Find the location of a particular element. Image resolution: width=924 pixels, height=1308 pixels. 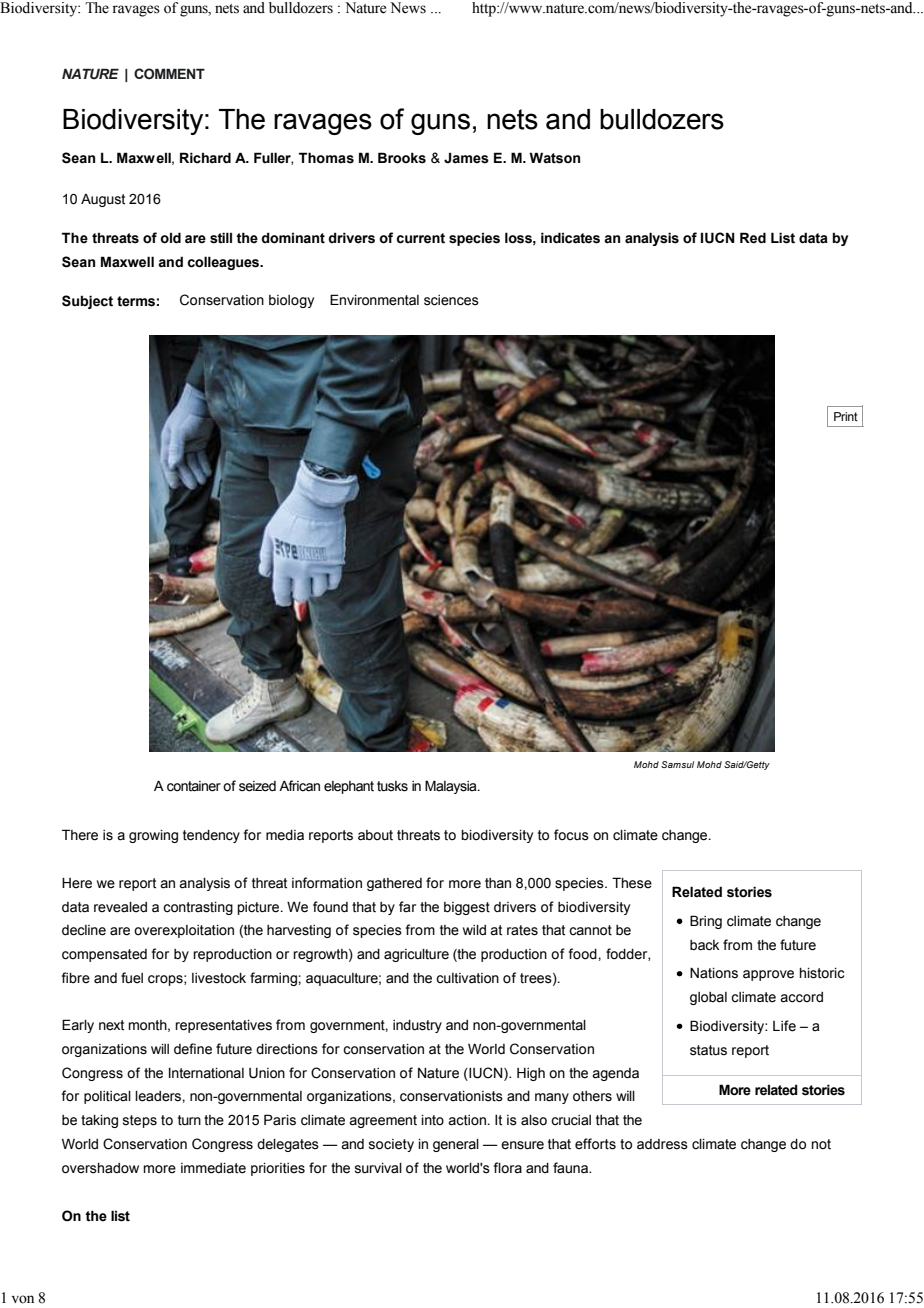

von is located at coordinates (23, 1299).
